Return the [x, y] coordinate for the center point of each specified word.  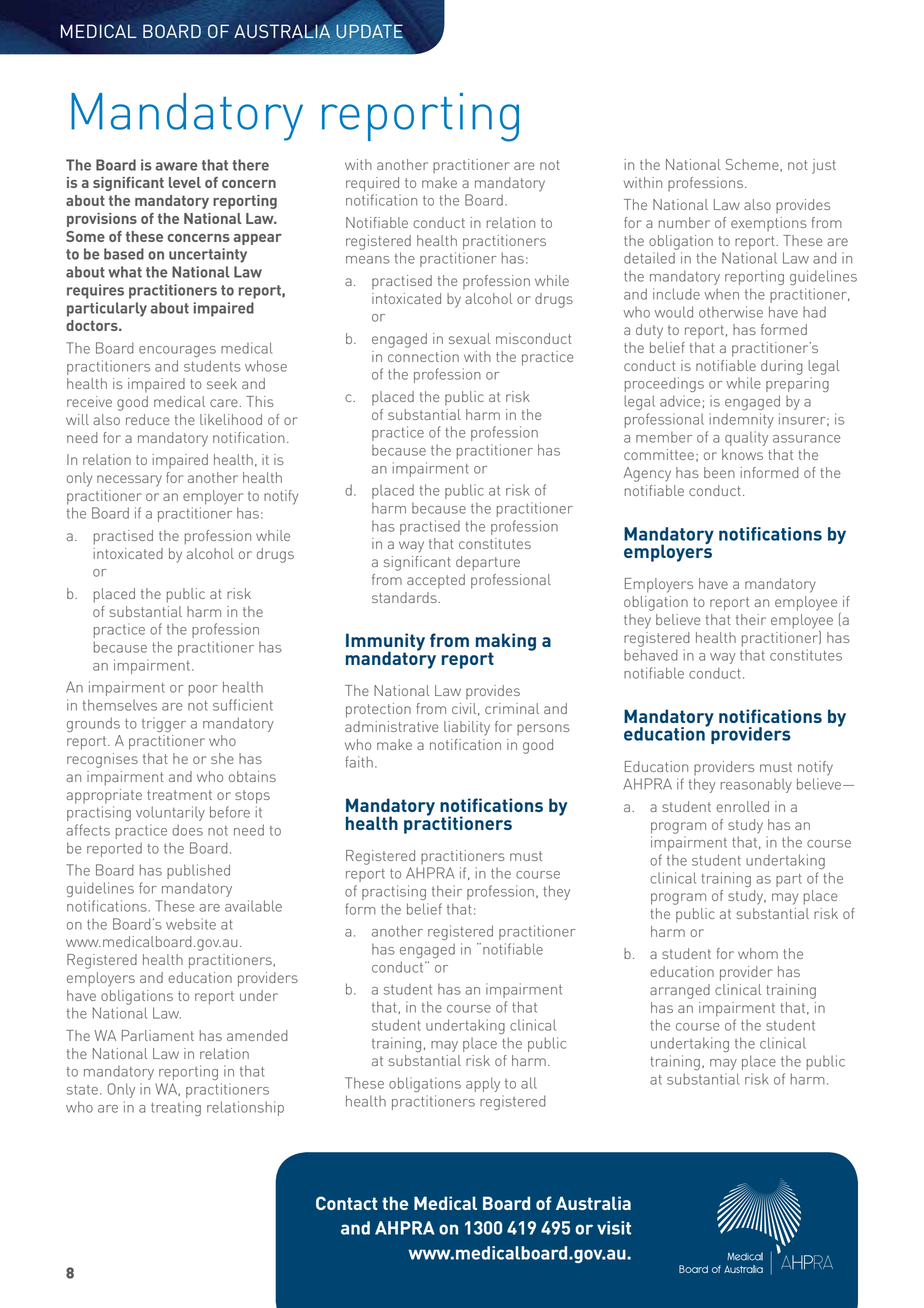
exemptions [769, 224]
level [185, 182]
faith [359, 762]
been [719, 472]
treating [176, 1108]
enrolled [742, 806]
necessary [129, 481]
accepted [436, 581]
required [372, 184]
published [198, 871]
